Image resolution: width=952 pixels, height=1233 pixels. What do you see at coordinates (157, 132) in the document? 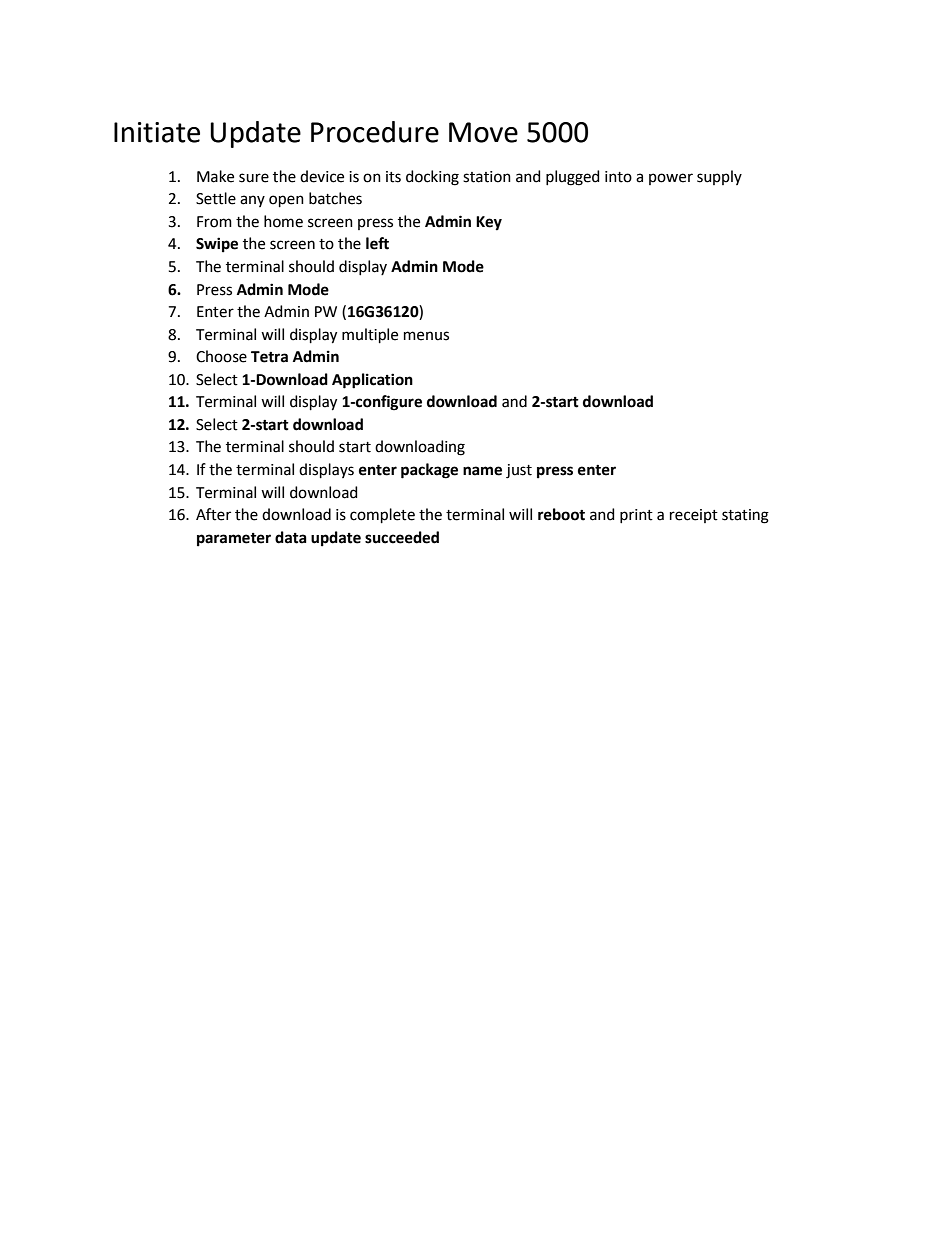
I see `Initiate` at bounding box center [157, 132].
